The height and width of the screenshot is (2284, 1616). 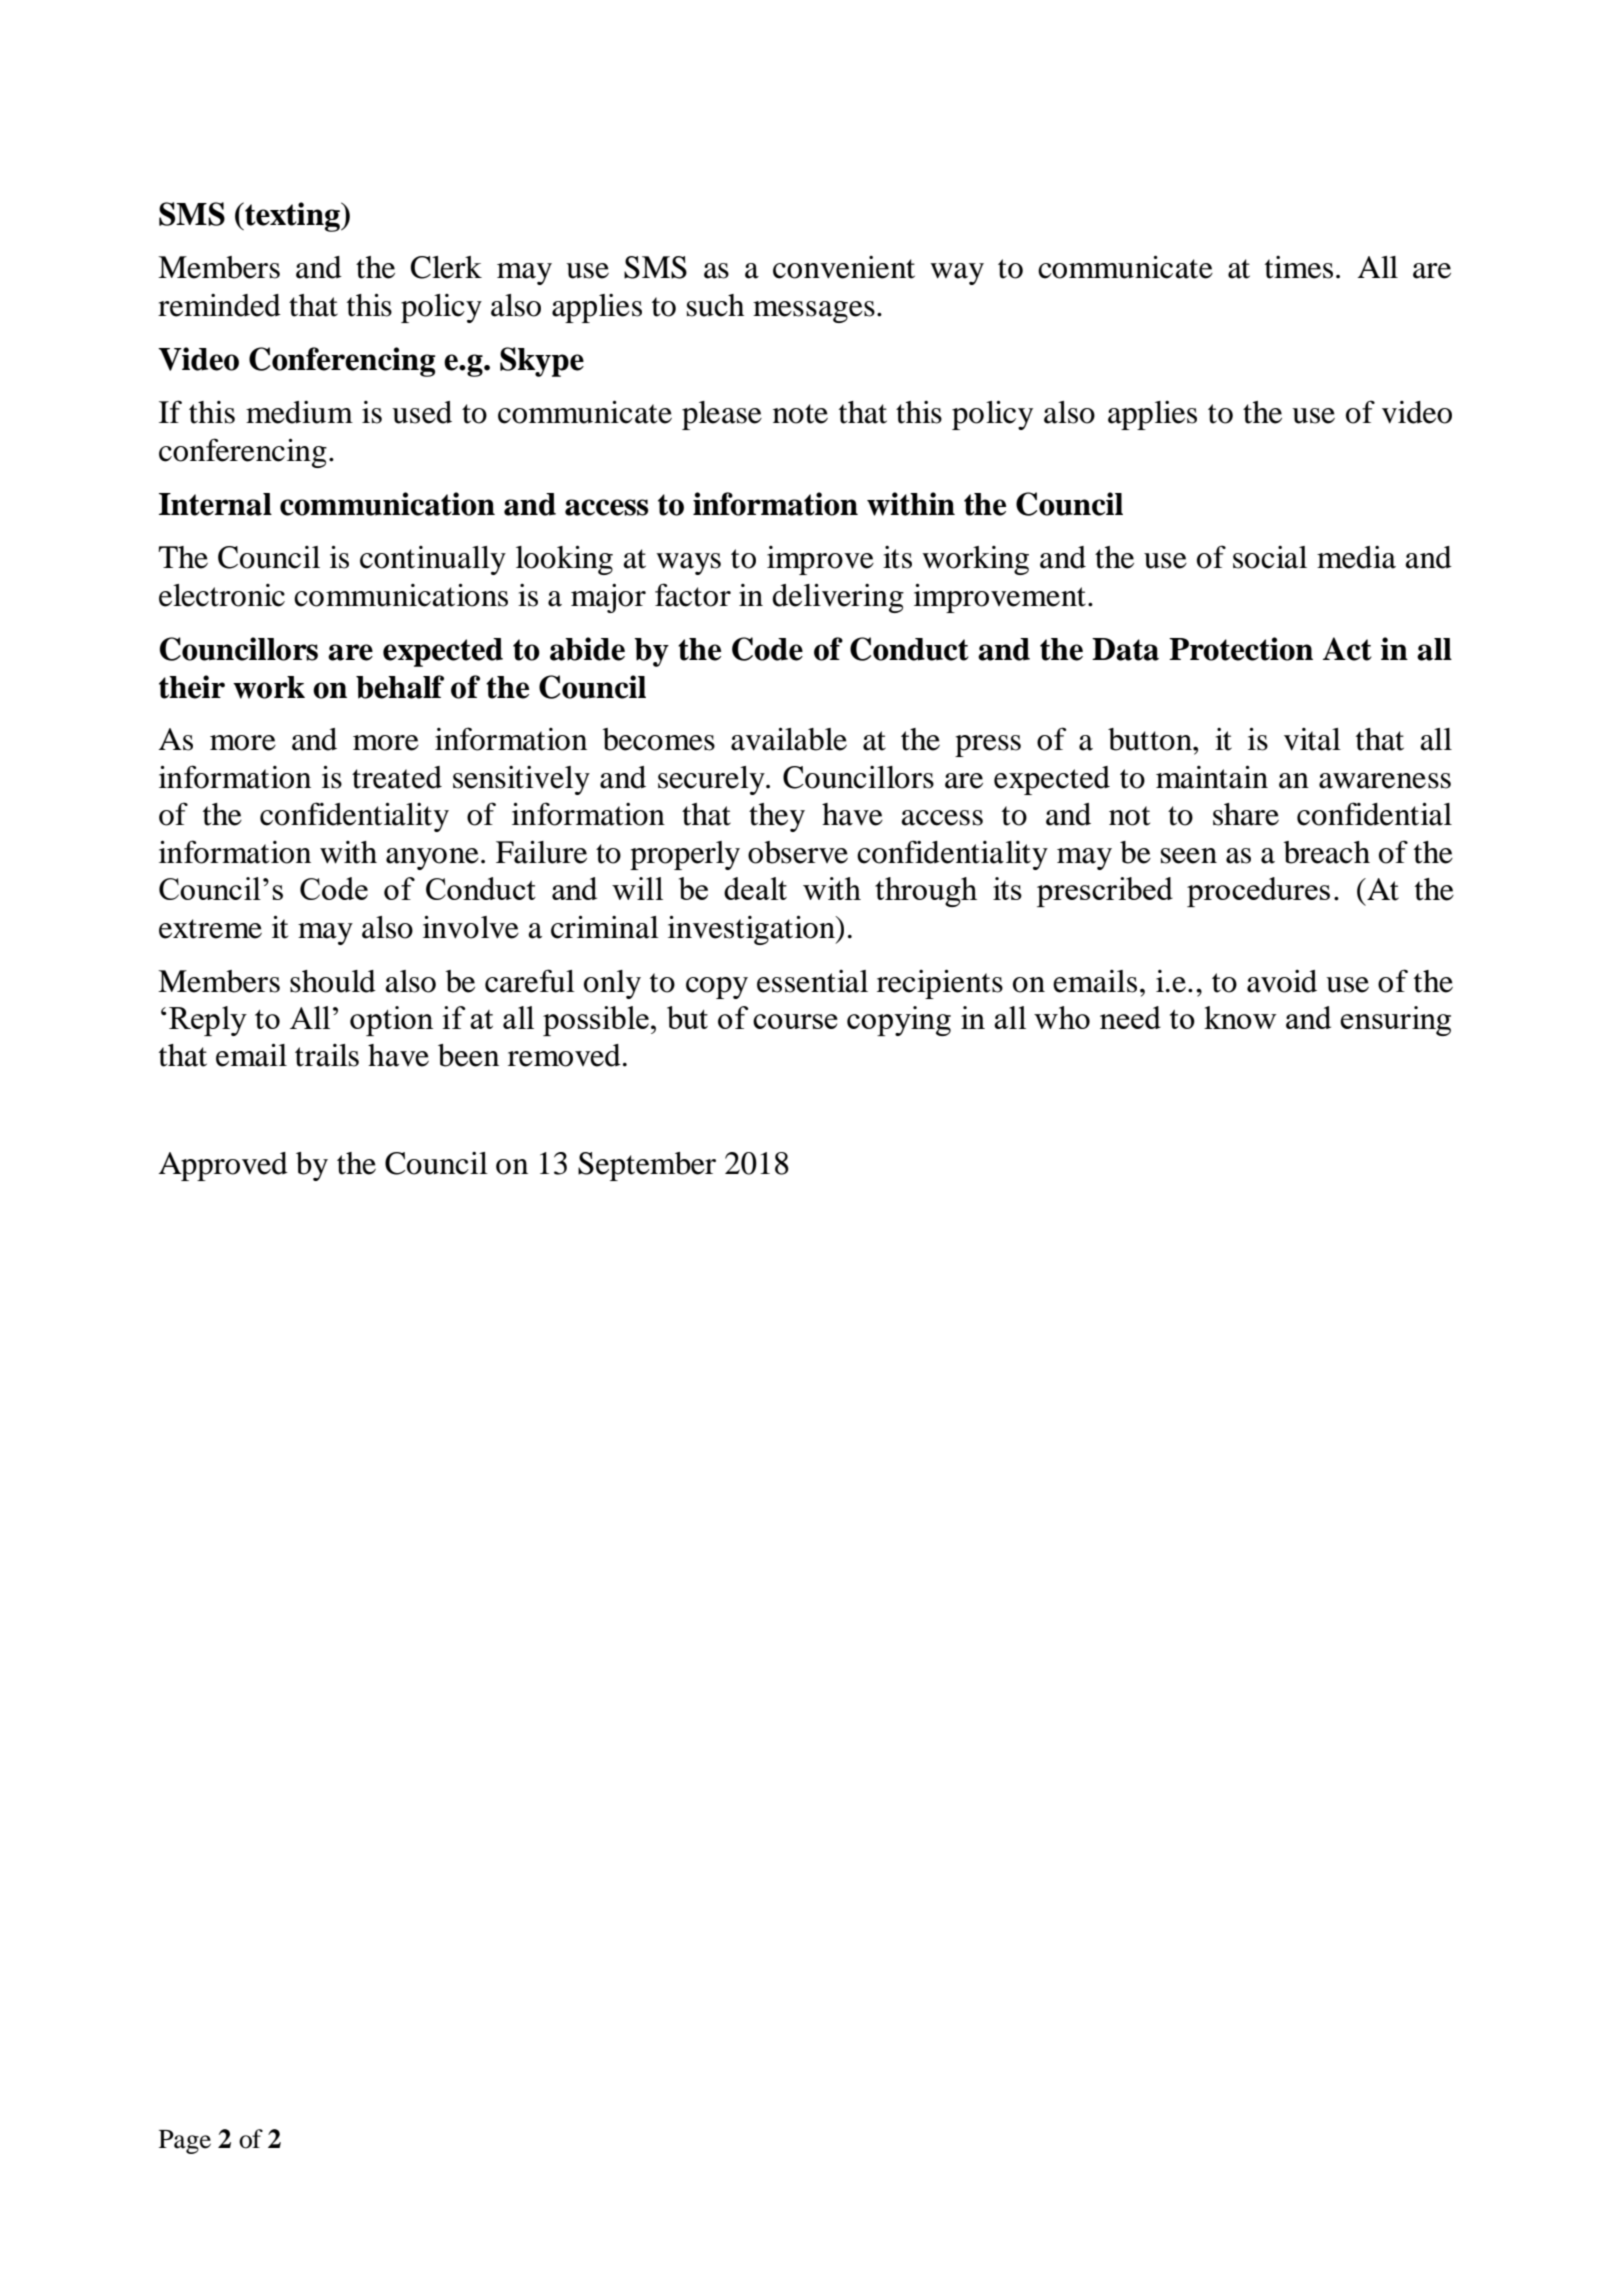 What do you see at coordinates (293, 217) in the screenshot?
I see `texting` at bounding box center [293, 217].
